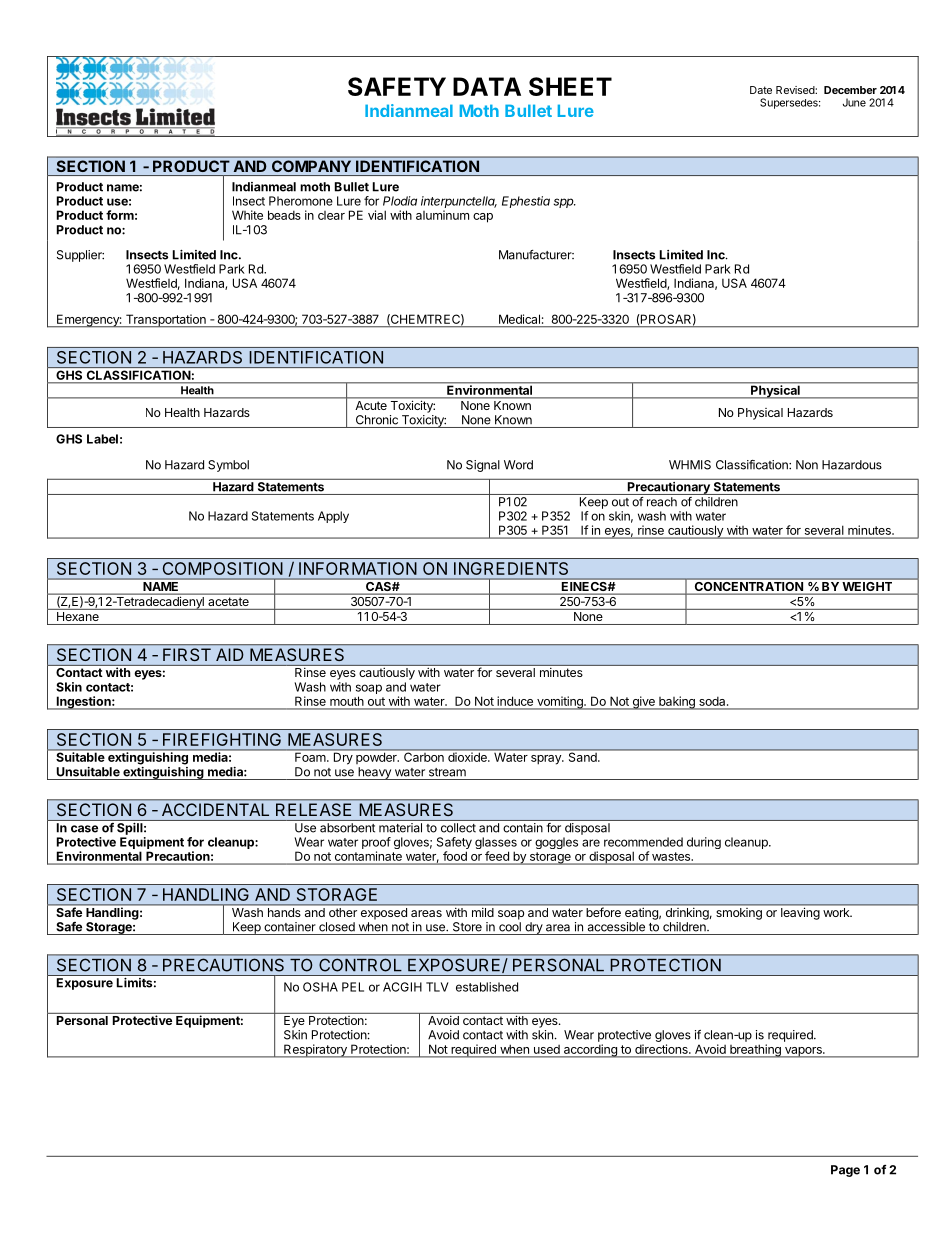  I want to click on soda, so click(713, 701).
